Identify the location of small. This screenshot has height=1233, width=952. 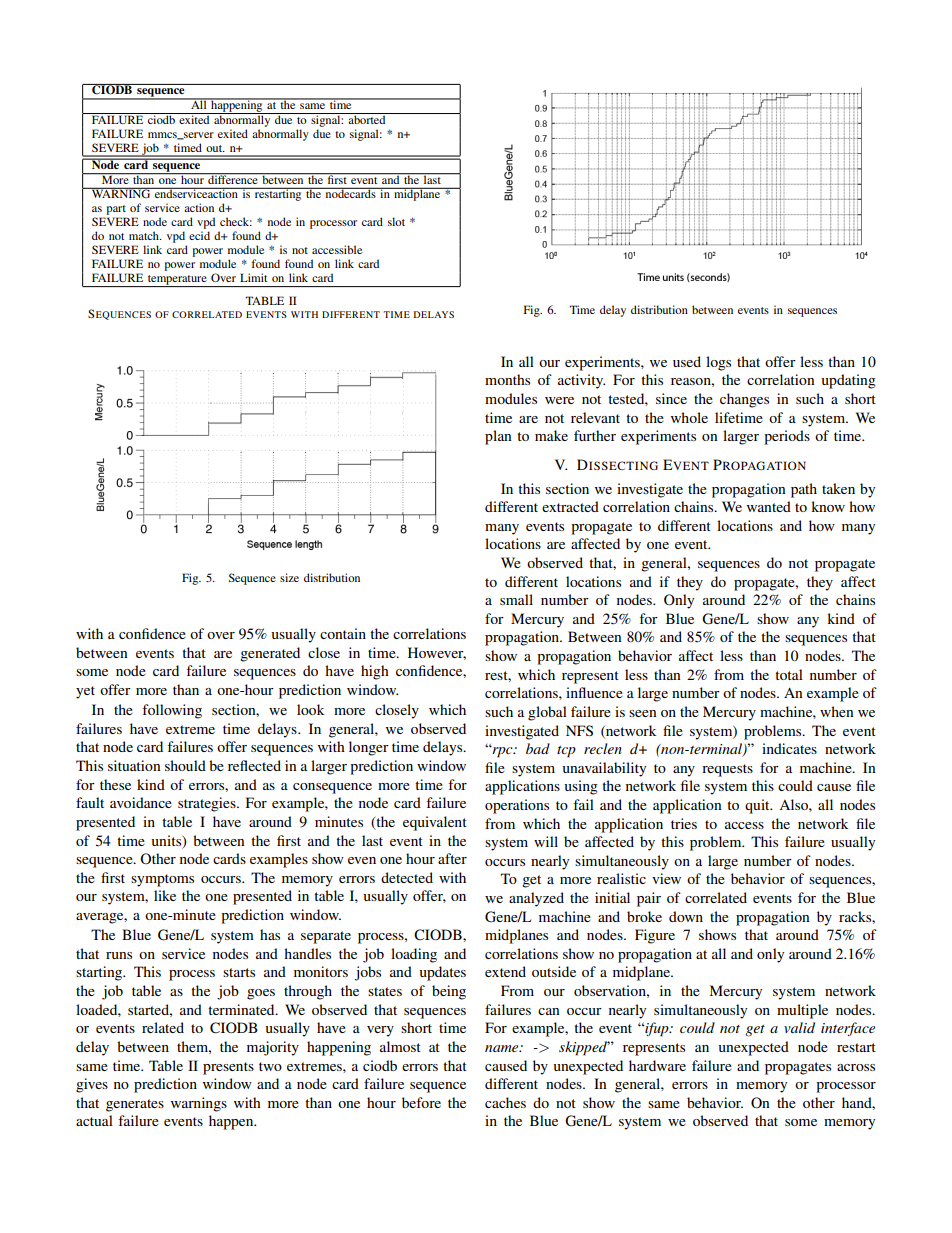
(516, 599).
